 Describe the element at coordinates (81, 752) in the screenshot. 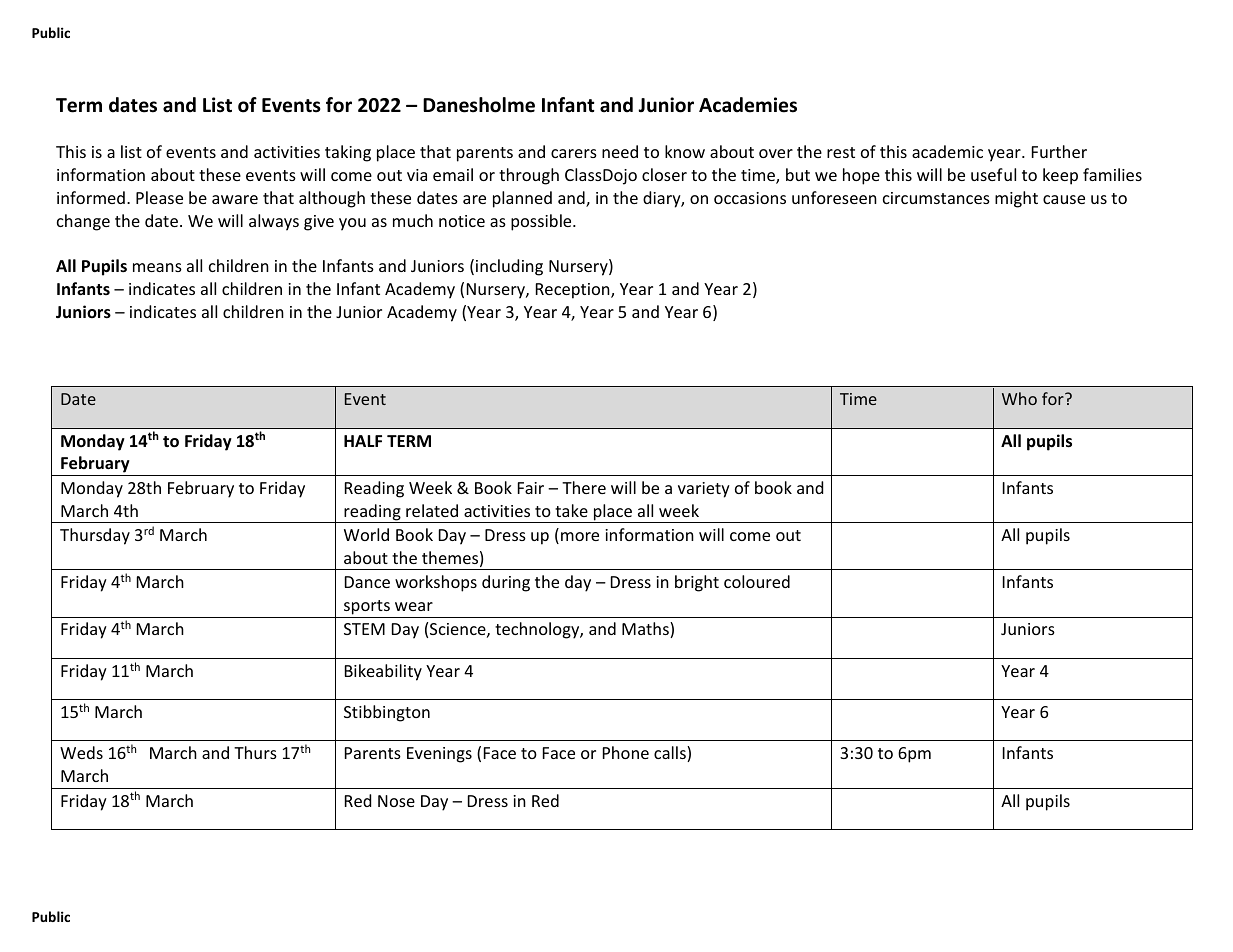

I see `Weds` at that location.
